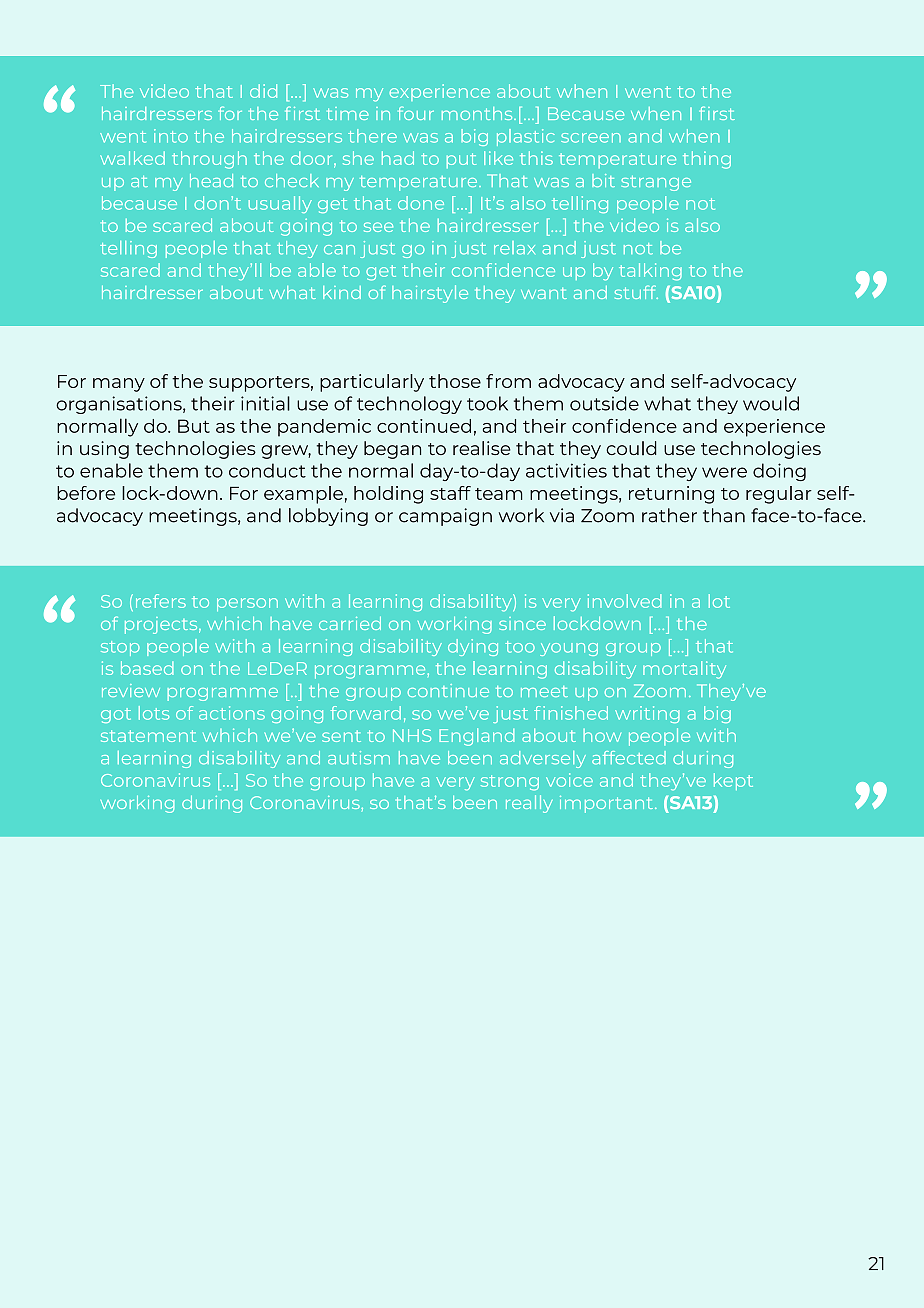 The width and height of the page is (924, 1308). I want to click on statement, so click(148, 736).
